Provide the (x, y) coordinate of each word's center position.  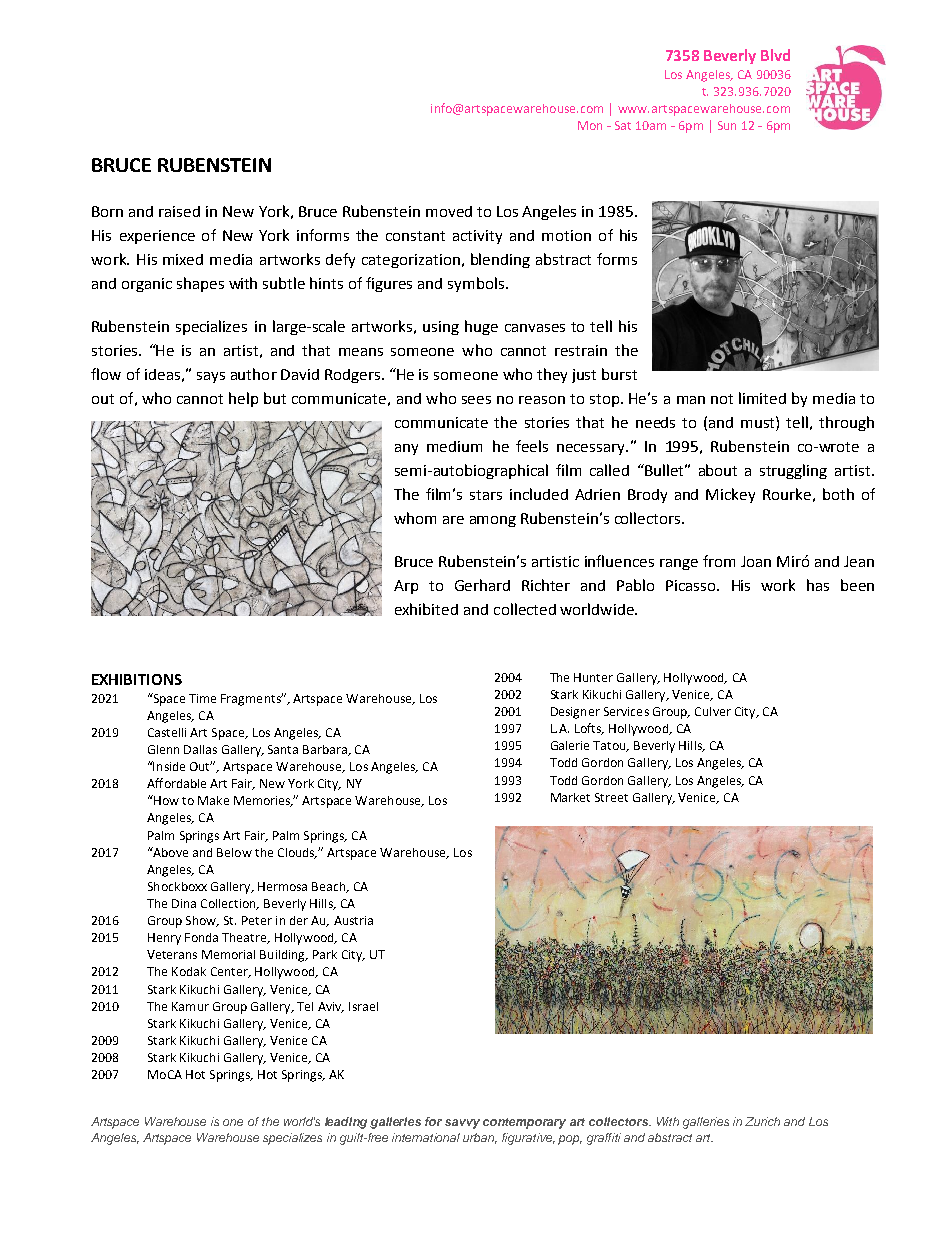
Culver (713, 711)
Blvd (775, 55)
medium (454, 446)
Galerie (570, 745)
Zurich (762, 1121)
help (243, 399)
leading (346, 1123)
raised (179, 211)
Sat (623, 125)
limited (762, 398)
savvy (462, 1124)
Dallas (200, 749)
